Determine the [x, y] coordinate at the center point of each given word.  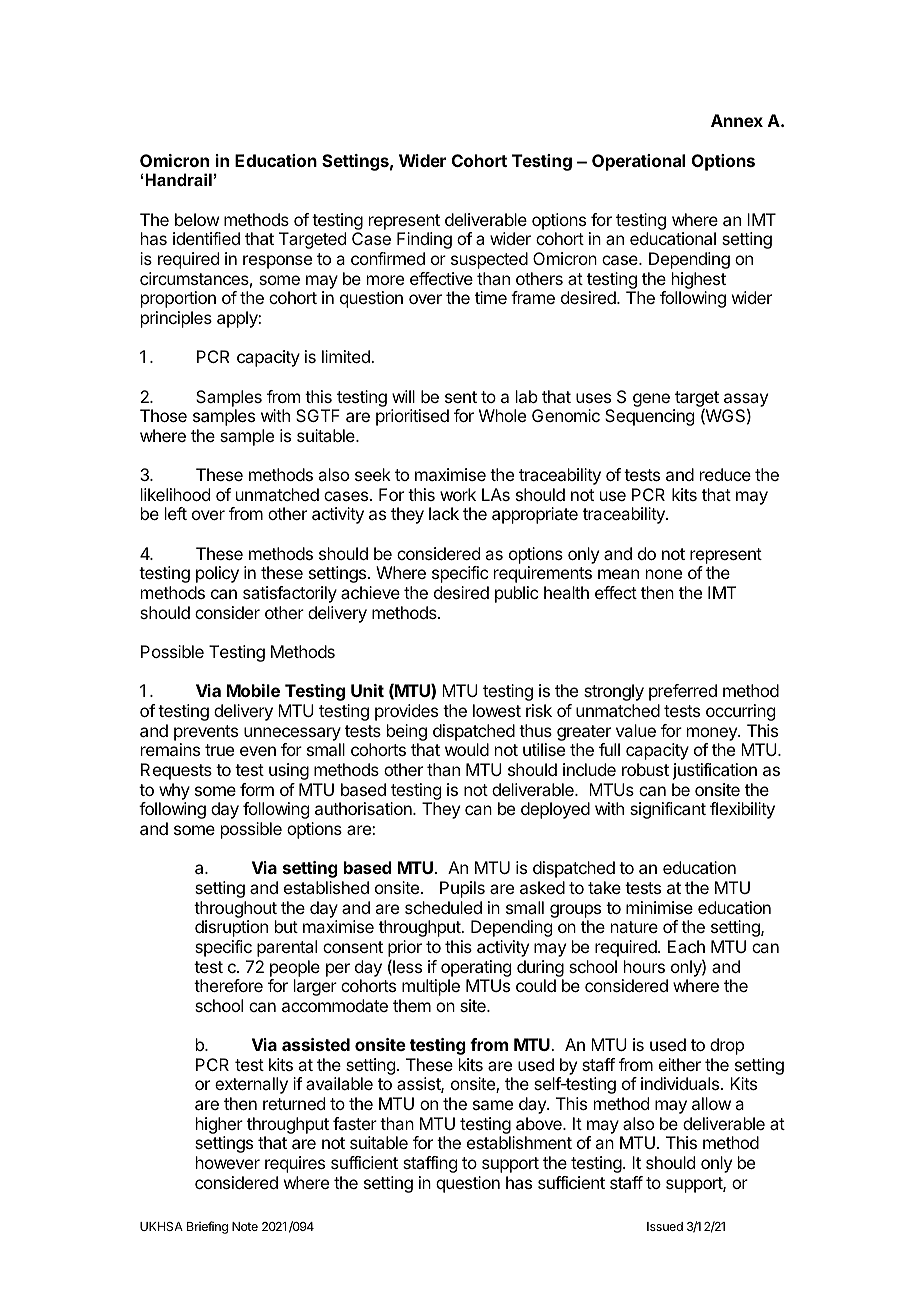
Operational [638, 162]
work [458, 494]
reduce [725, 474]
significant [668, 810]
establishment [519, 1142]
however [228, 1162]
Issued [665, 1226]
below [197, 219]
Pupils [462, 889]
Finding [424, 240]
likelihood [175, 494]
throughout [235, 909]
